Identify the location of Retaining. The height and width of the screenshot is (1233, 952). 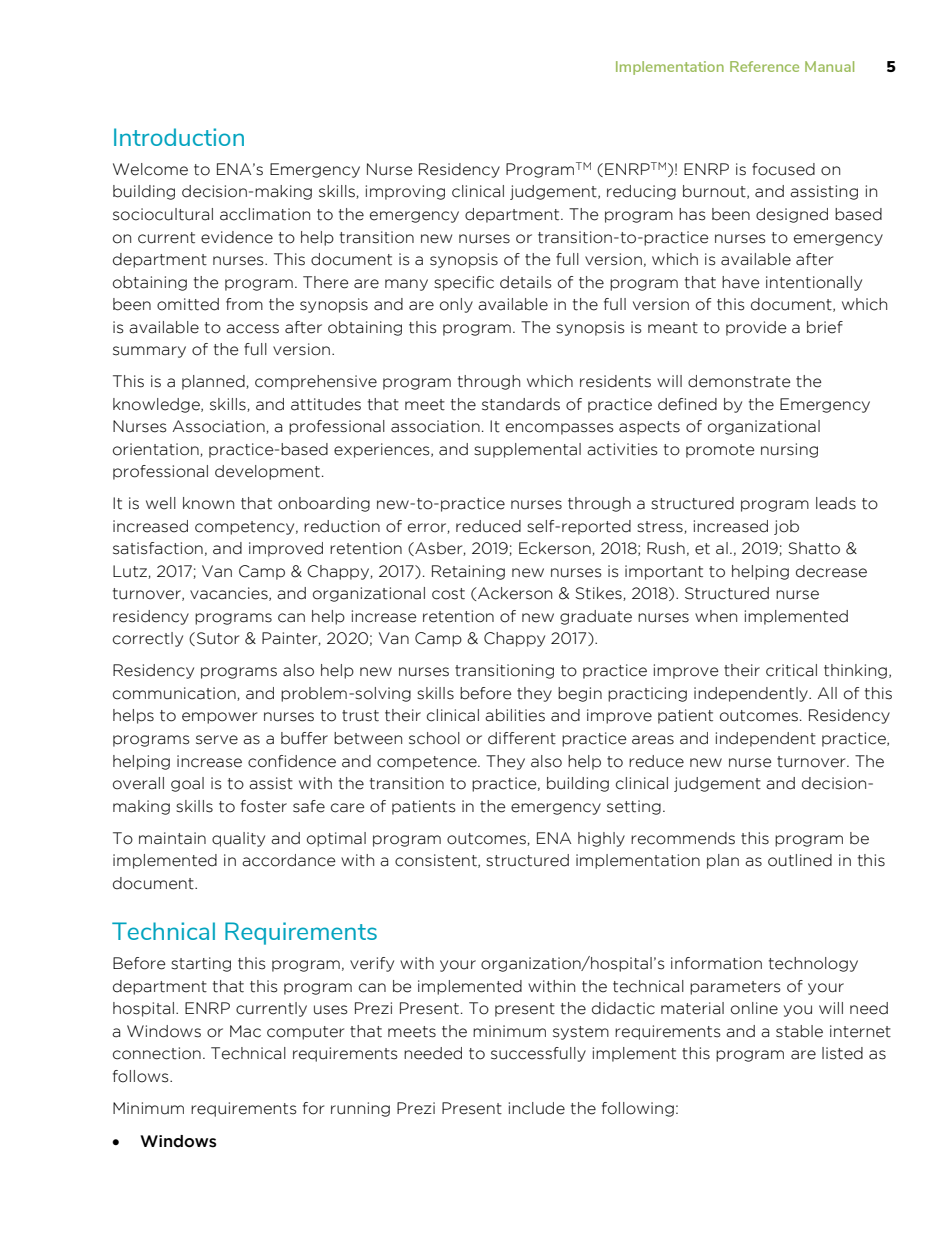
(468, 572).
